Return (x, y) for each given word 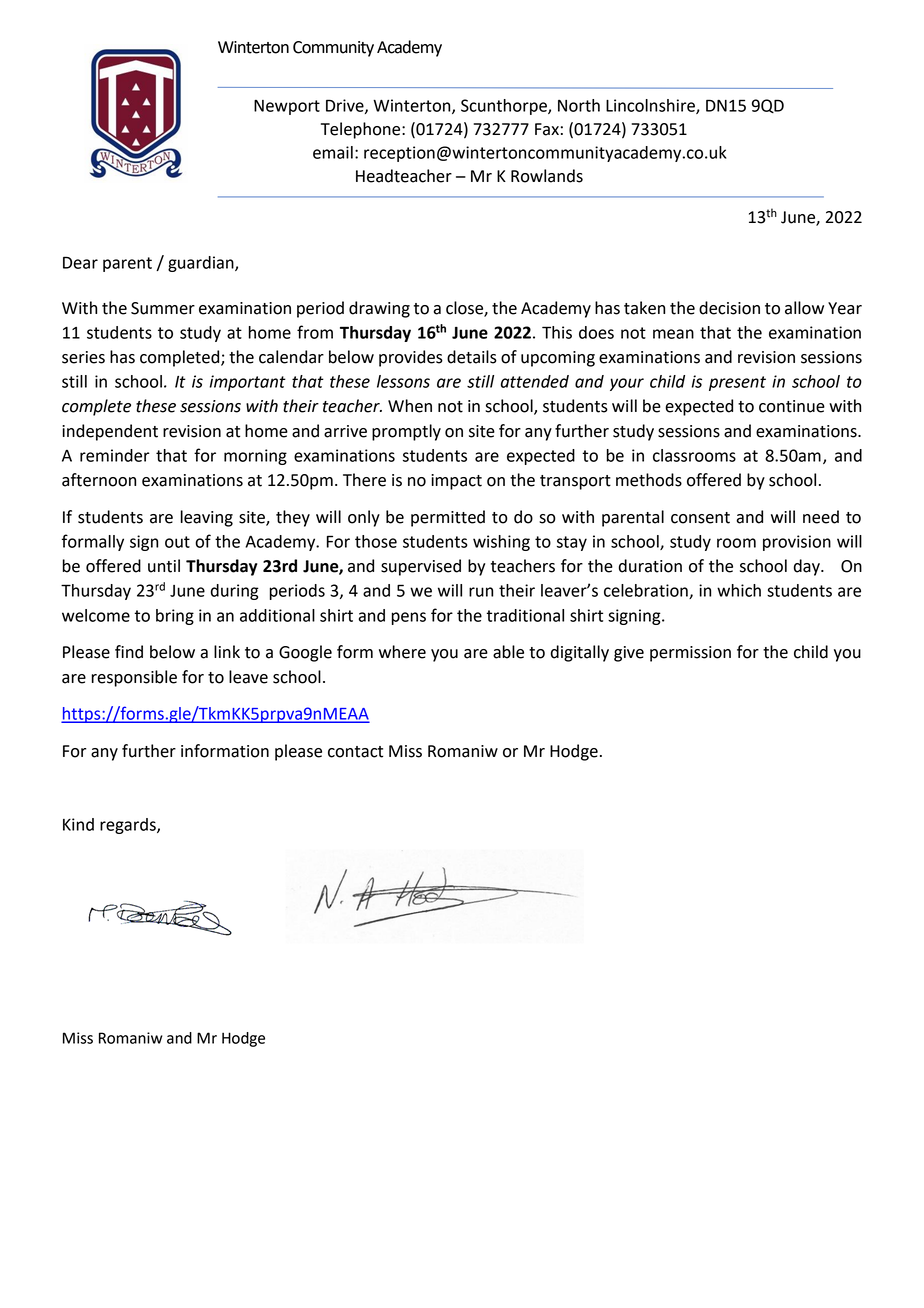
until (164, 566)
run (481, 592)
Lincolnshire (651, 106)
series (83, 357)
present (737, 383)
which (739, 590)
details (472, 357)
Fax (547, 129)
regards (129, 826)
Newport (287, 107)
